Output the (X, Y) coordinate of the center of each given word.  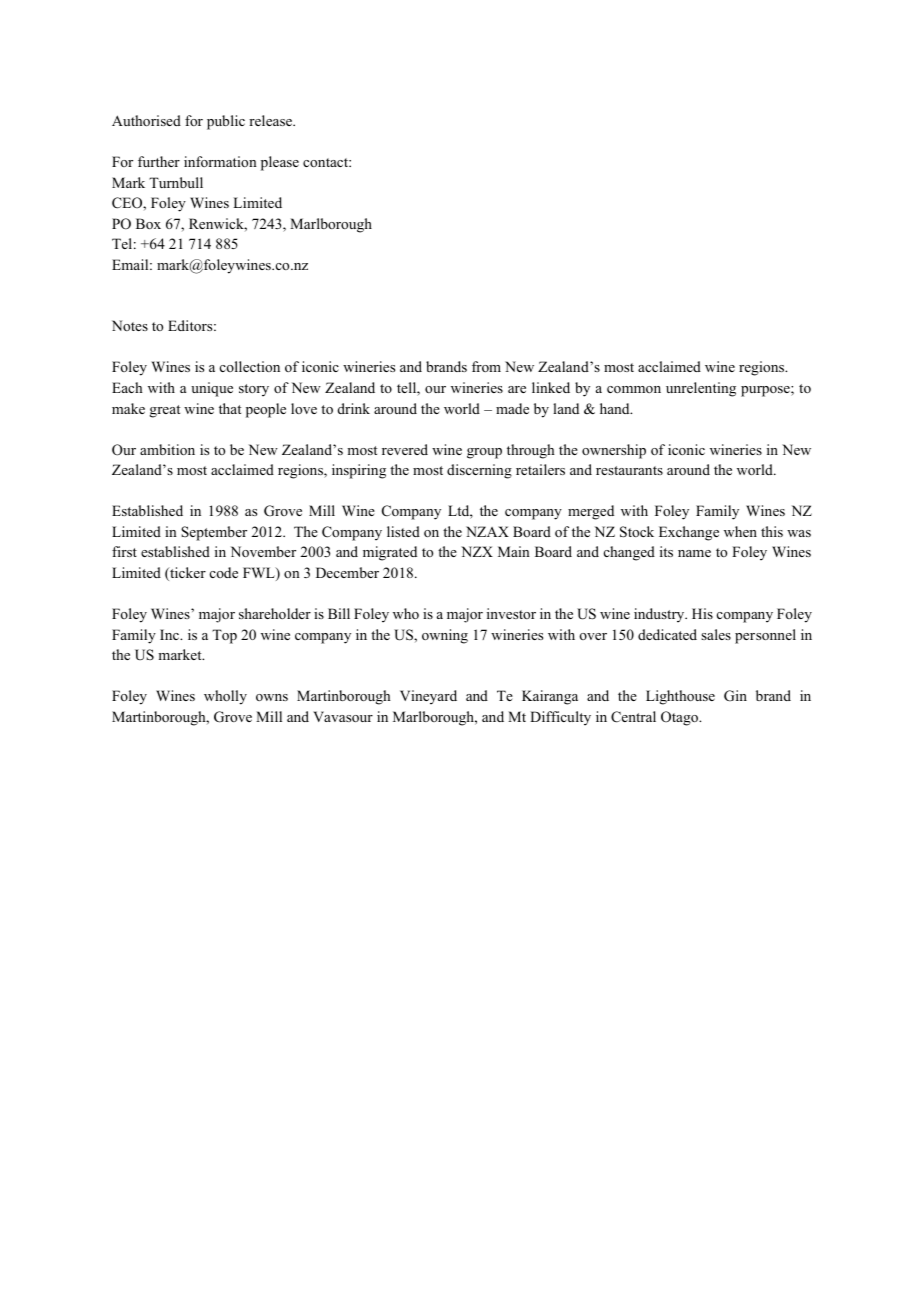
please (280, 163)
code (224, 572)
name (694, 553)
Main (514, 551)
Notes (130, 325)
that (230, 408)
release (271, 120)
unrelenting (701, 389)
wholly (225, 697)
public (226, 122)
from (486, 366)
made (512, 408)
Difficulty (560, 718)
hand (616, 408)
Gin (735, 696)
